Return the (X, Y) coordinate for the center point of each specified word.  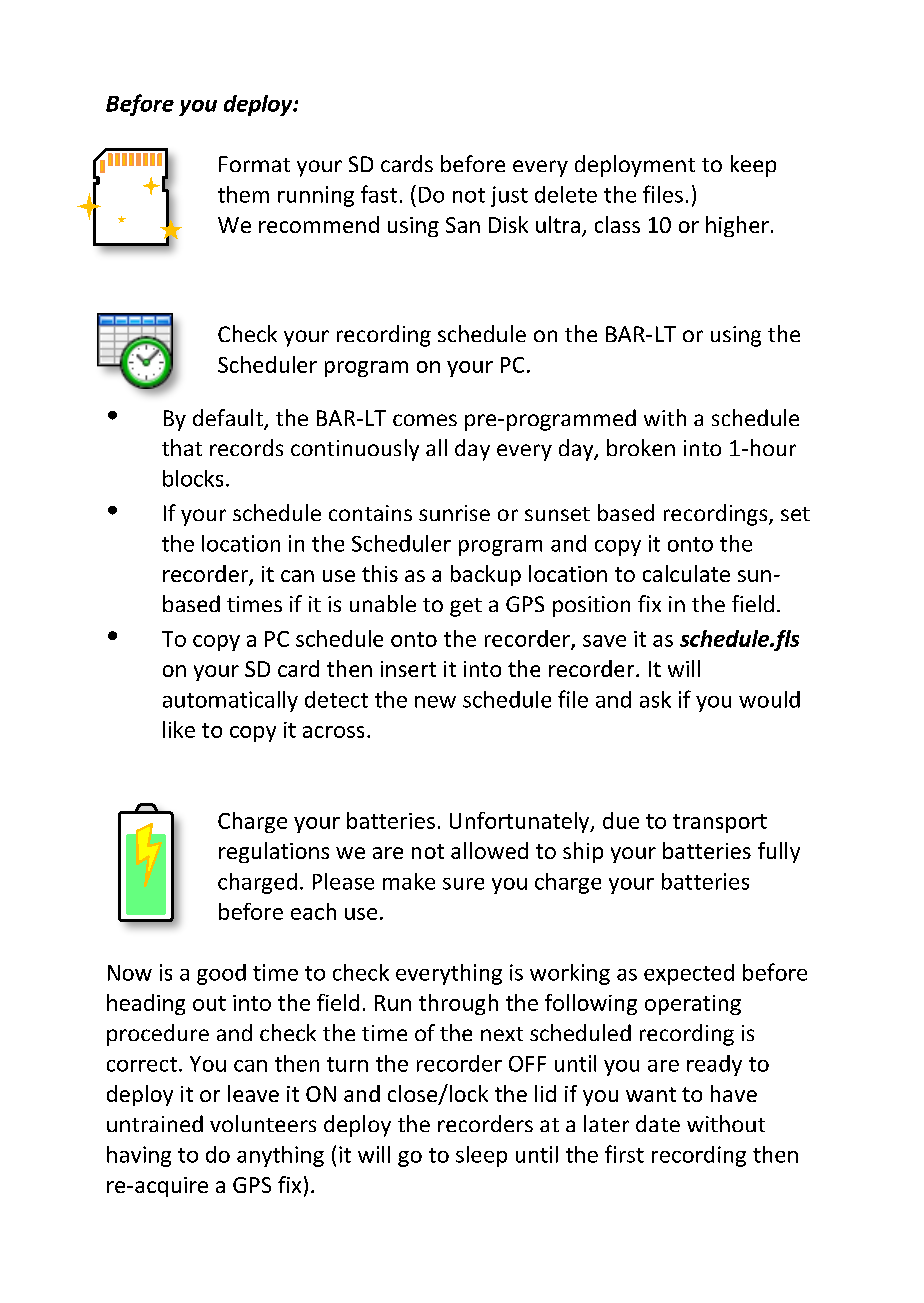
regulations (274, 852)
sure (463, 884)
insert (408, 669)
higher (737, 226)
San (463, 225)
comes (425, 420)
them (243, 194)
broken (641, 447)
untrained (155, 1123)
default (229, 419)
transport (720, 823)
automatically (230, 701)
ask (655, 699)
